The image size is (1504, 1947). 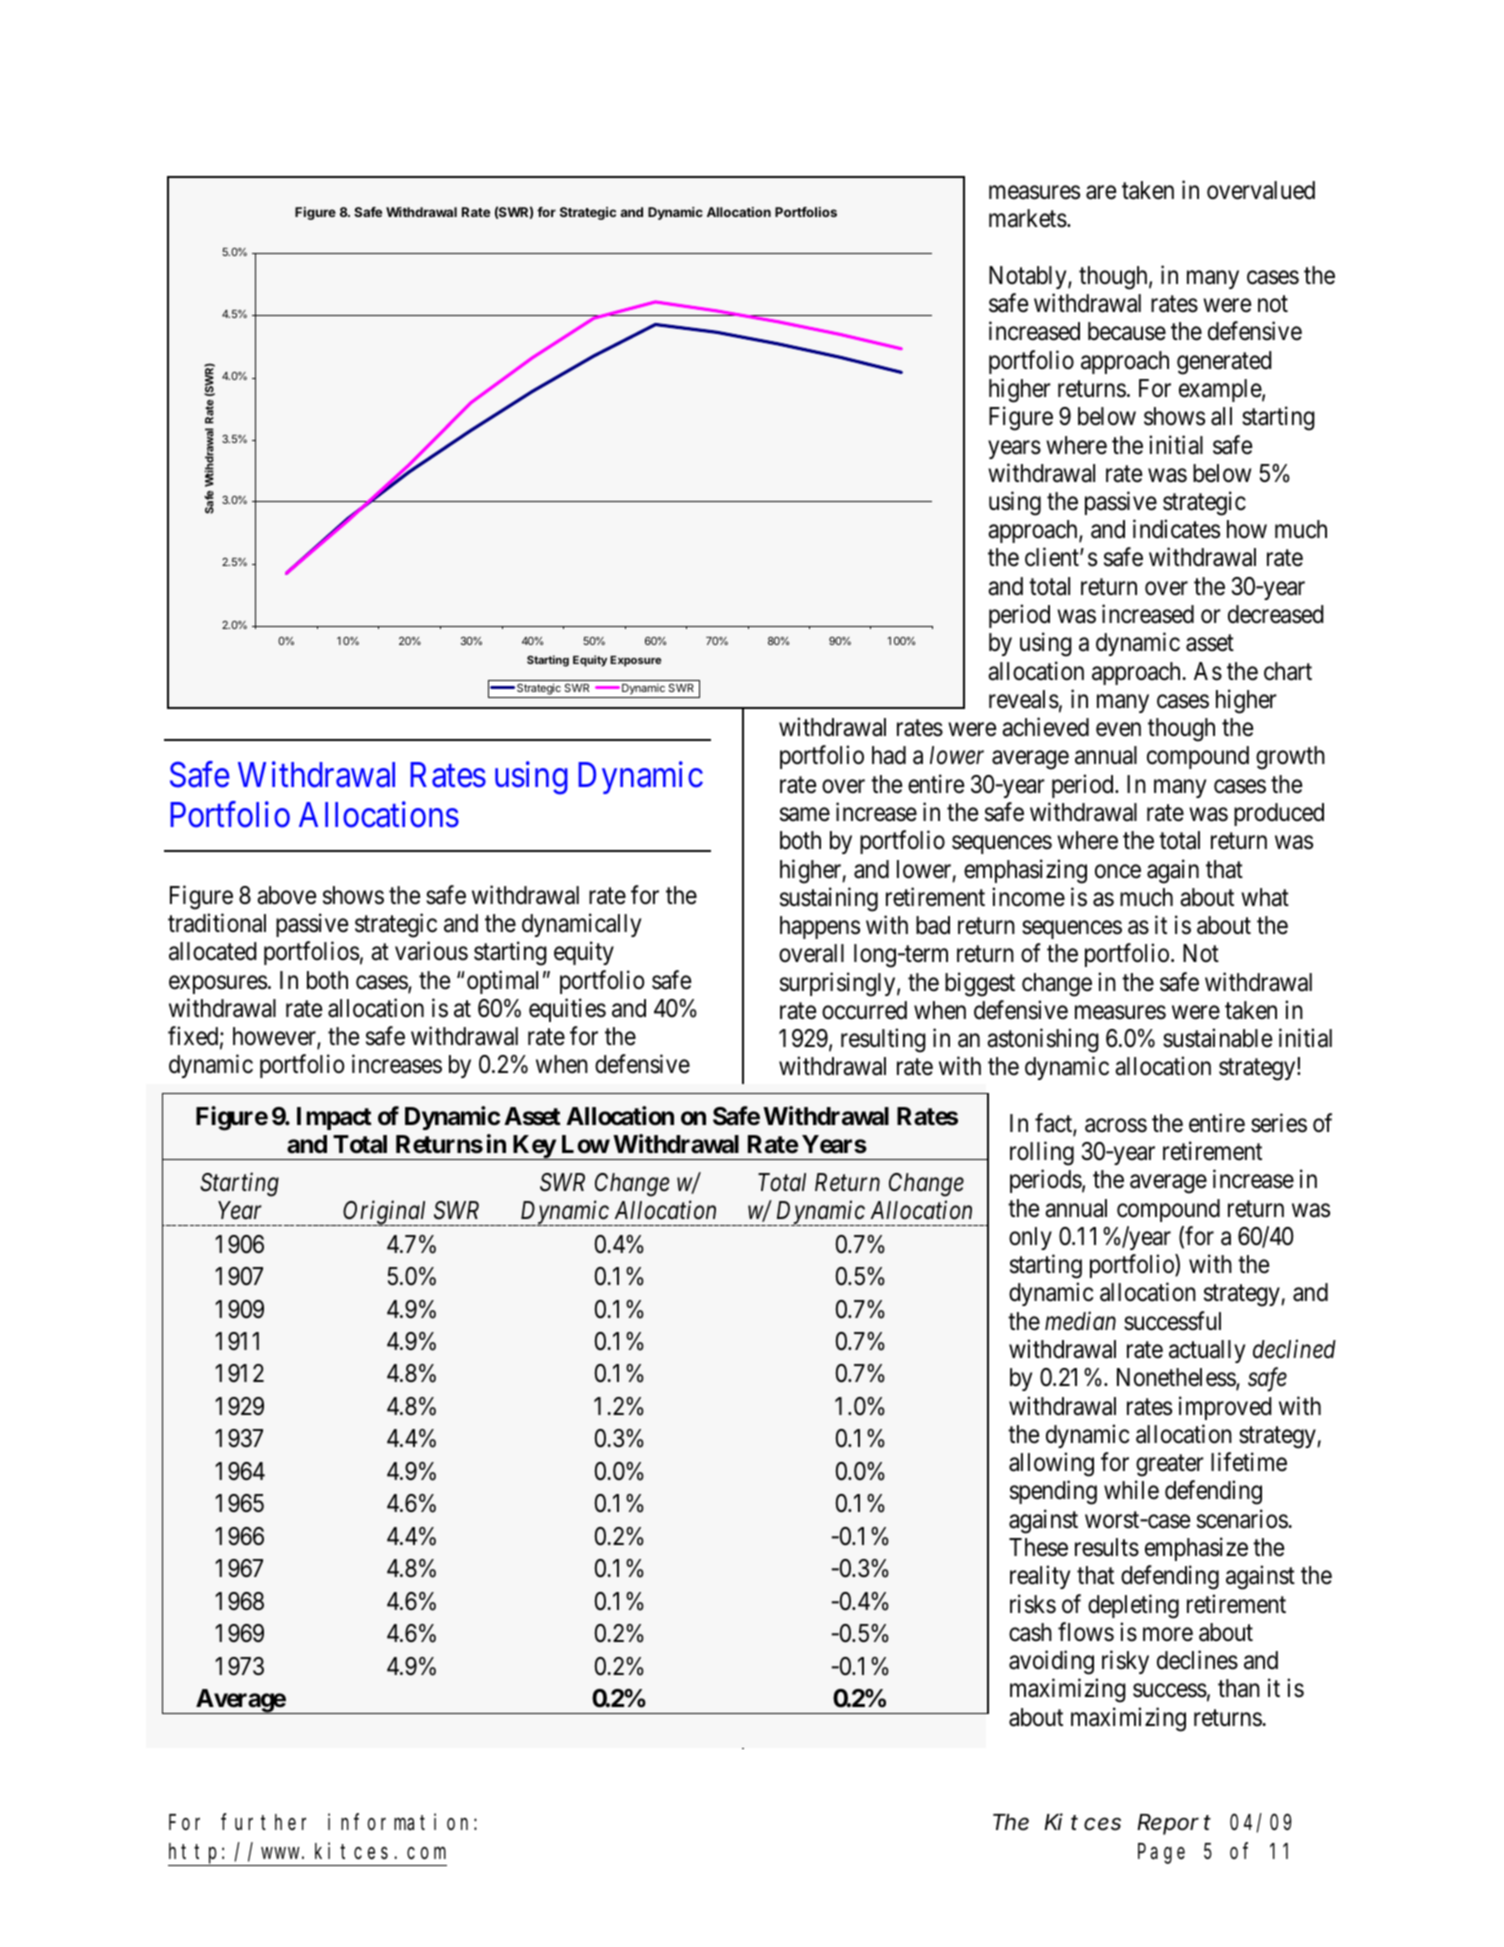 What do you see at coordinates (1051, 1662) in the screenshot?
I see `avoiding` at bounding box center [1051, 1662].
